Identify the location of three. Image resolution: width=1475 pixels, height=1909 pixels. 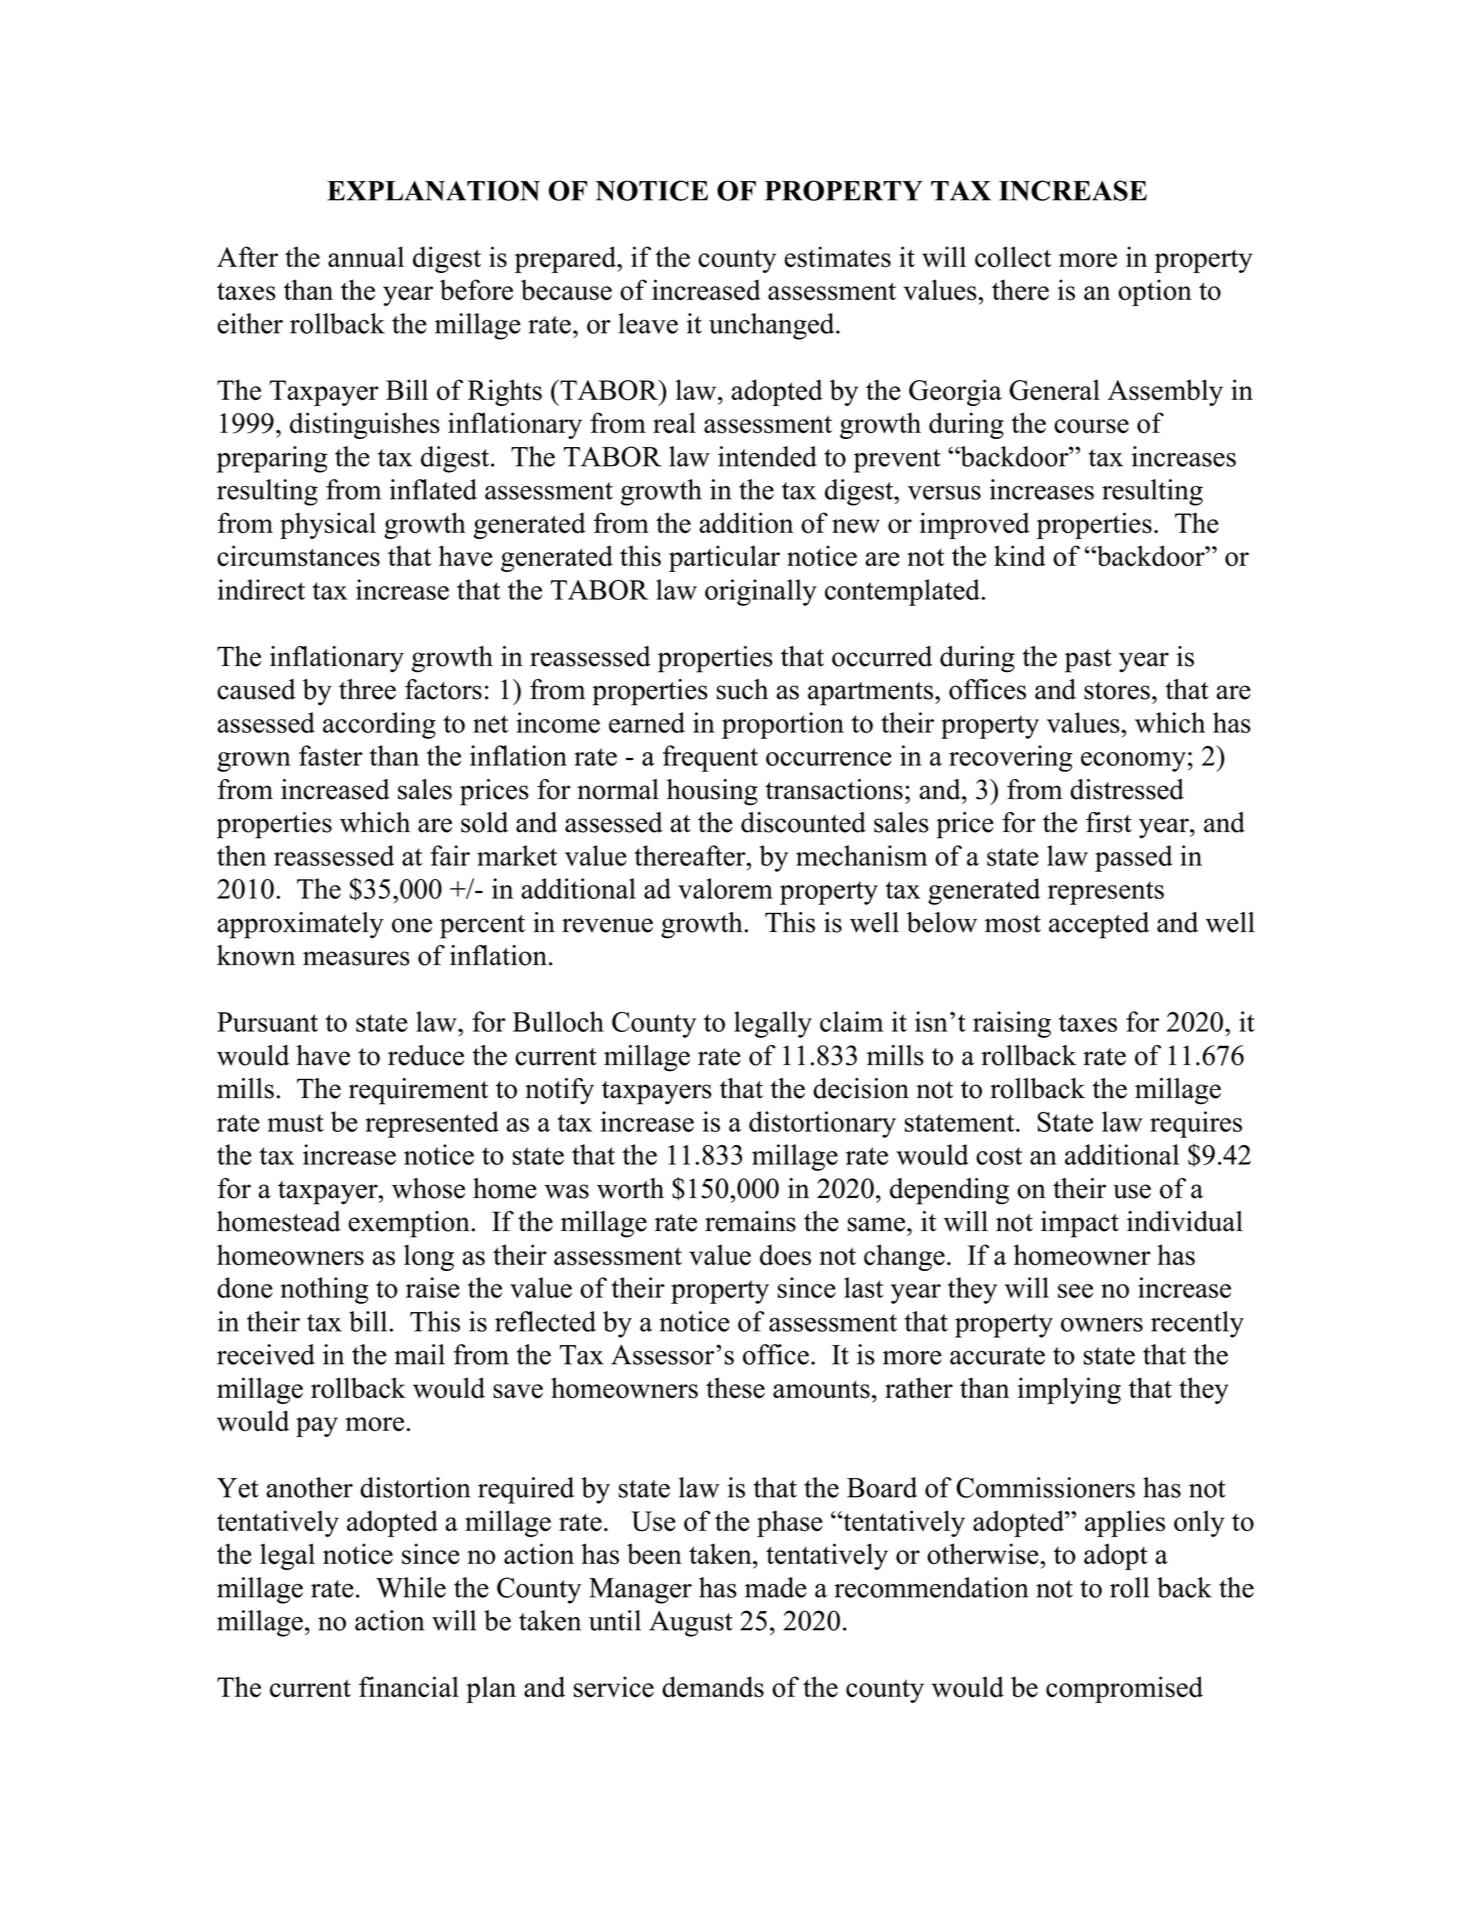
(367, 689).
